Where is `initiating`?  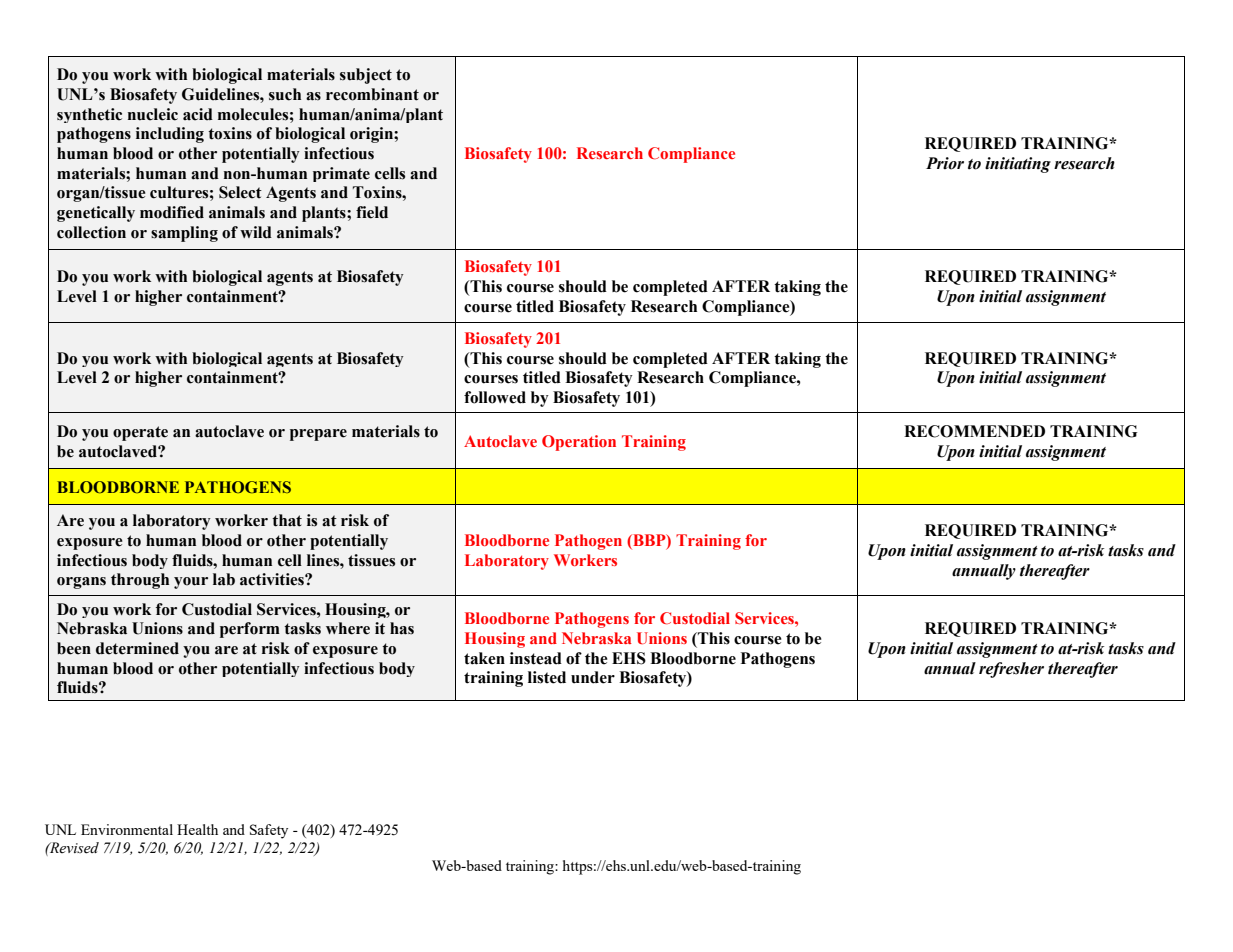 initiating is located at coordinates (1018, 165).
